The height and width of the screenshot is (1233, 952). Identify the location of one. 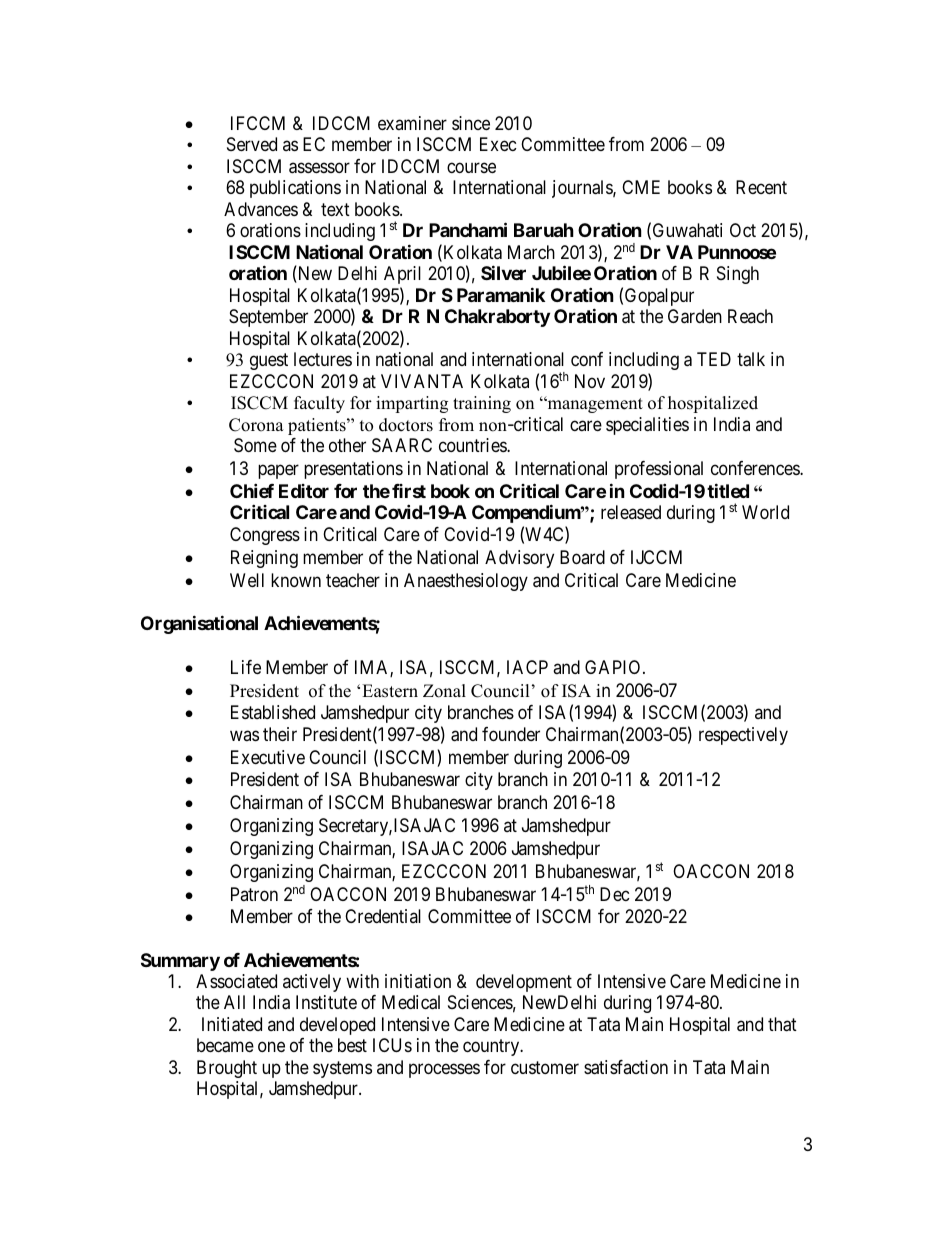
(271, 1047).
